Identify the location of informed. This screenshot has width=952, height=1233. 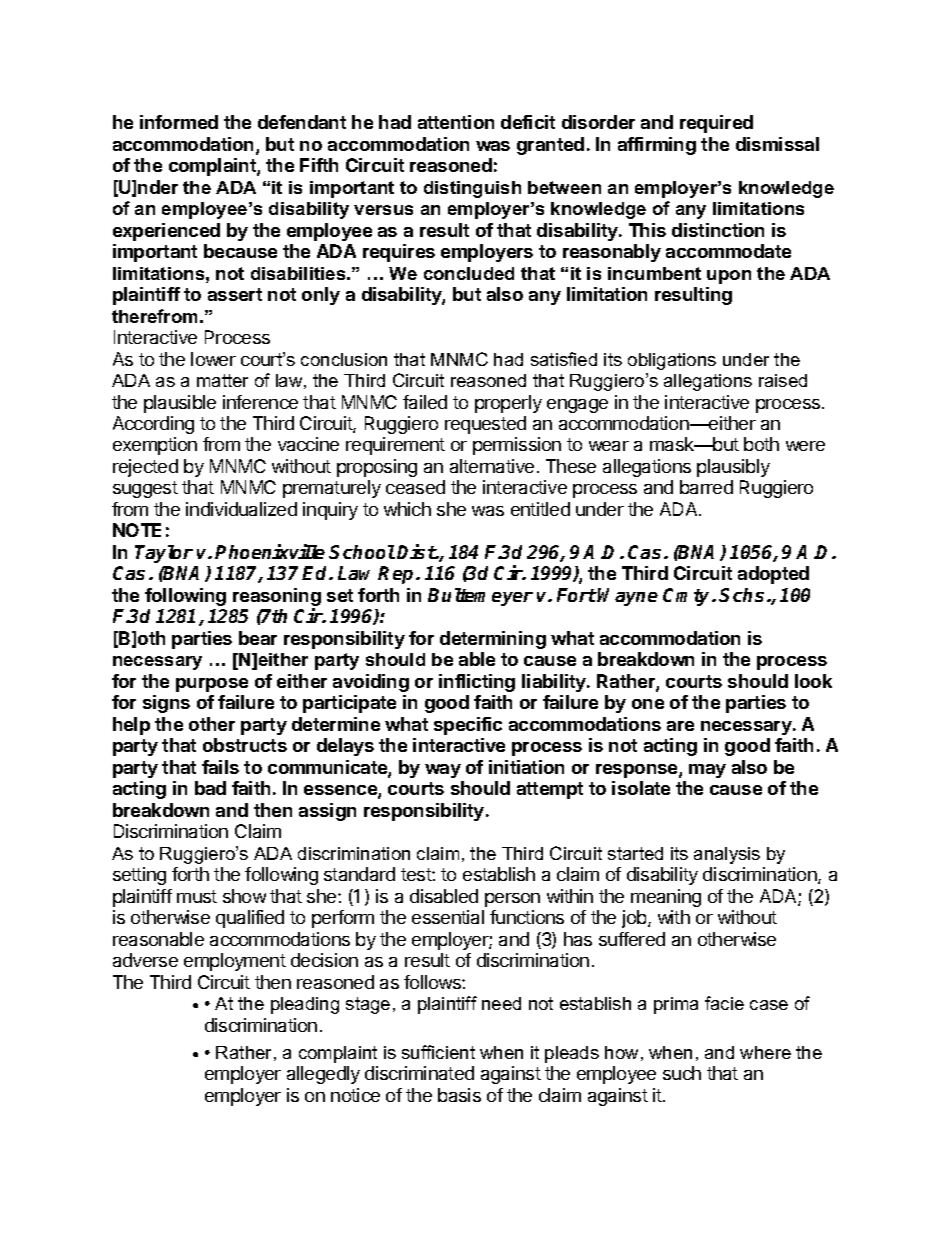
(179, 122).
